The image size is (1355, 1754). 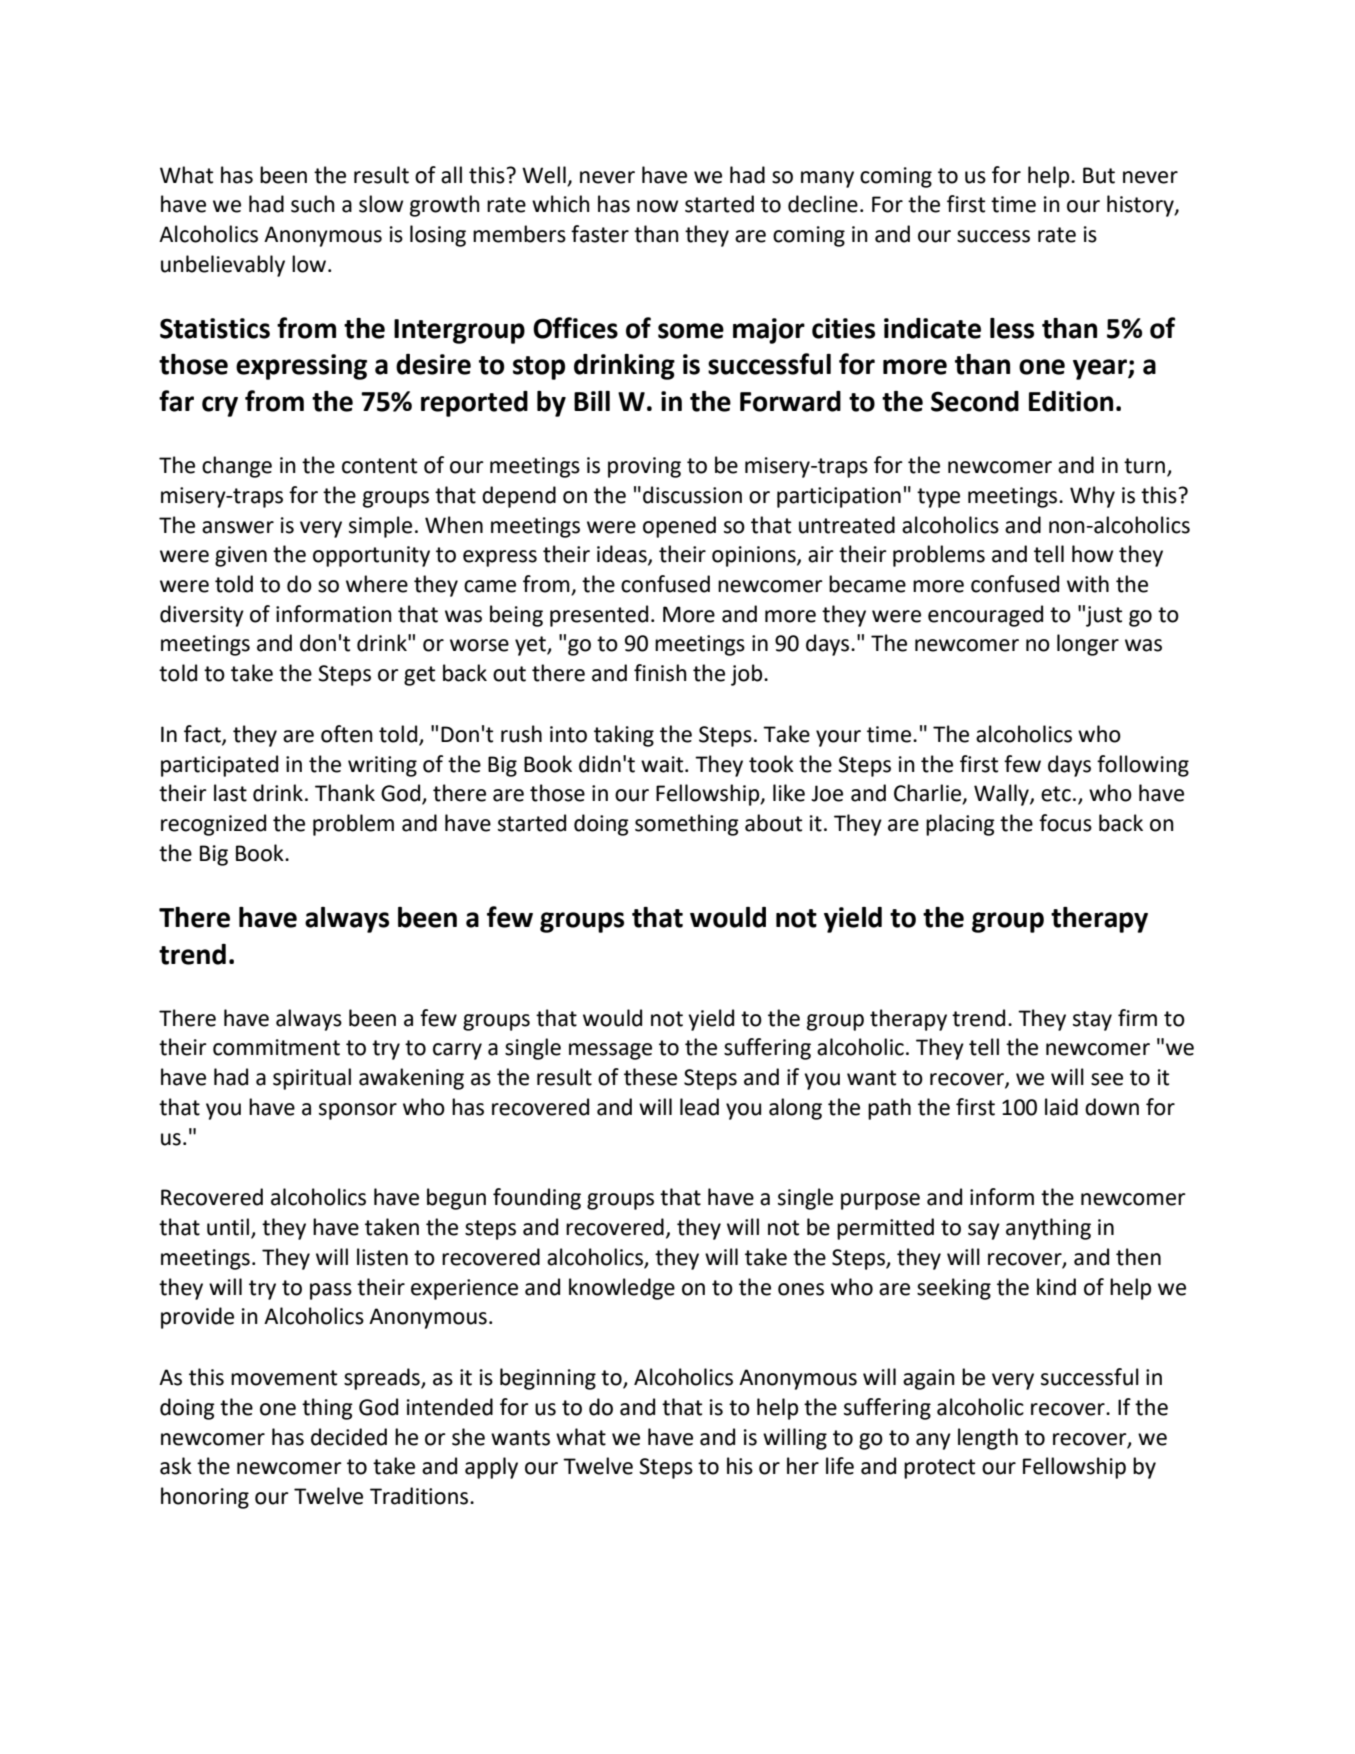 I want to click on recognized, so click(x=213, y=825).
